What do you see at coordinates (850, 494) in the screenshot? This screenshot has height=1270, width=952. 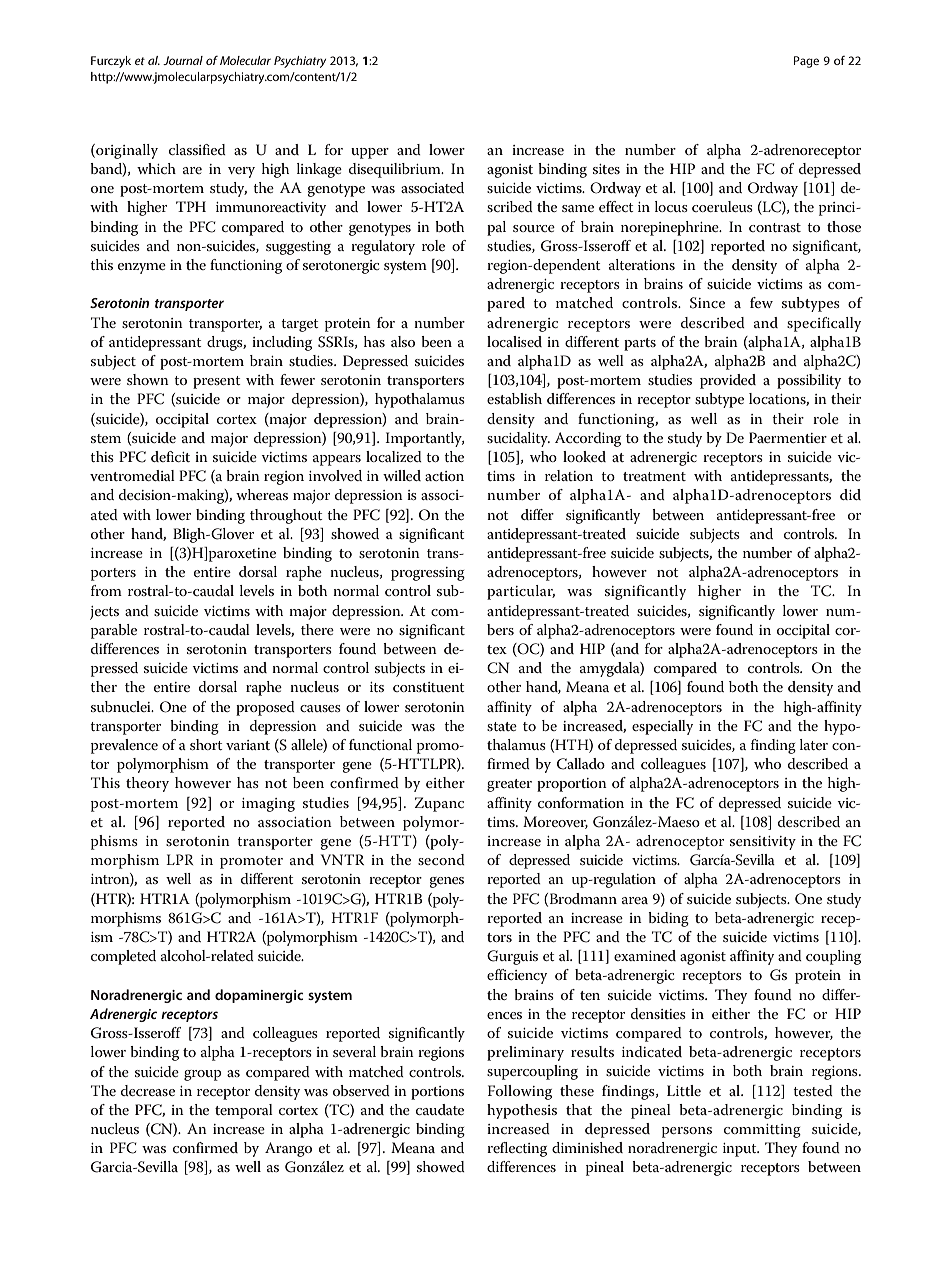 I see `did` at bounding box center [850, 494].
